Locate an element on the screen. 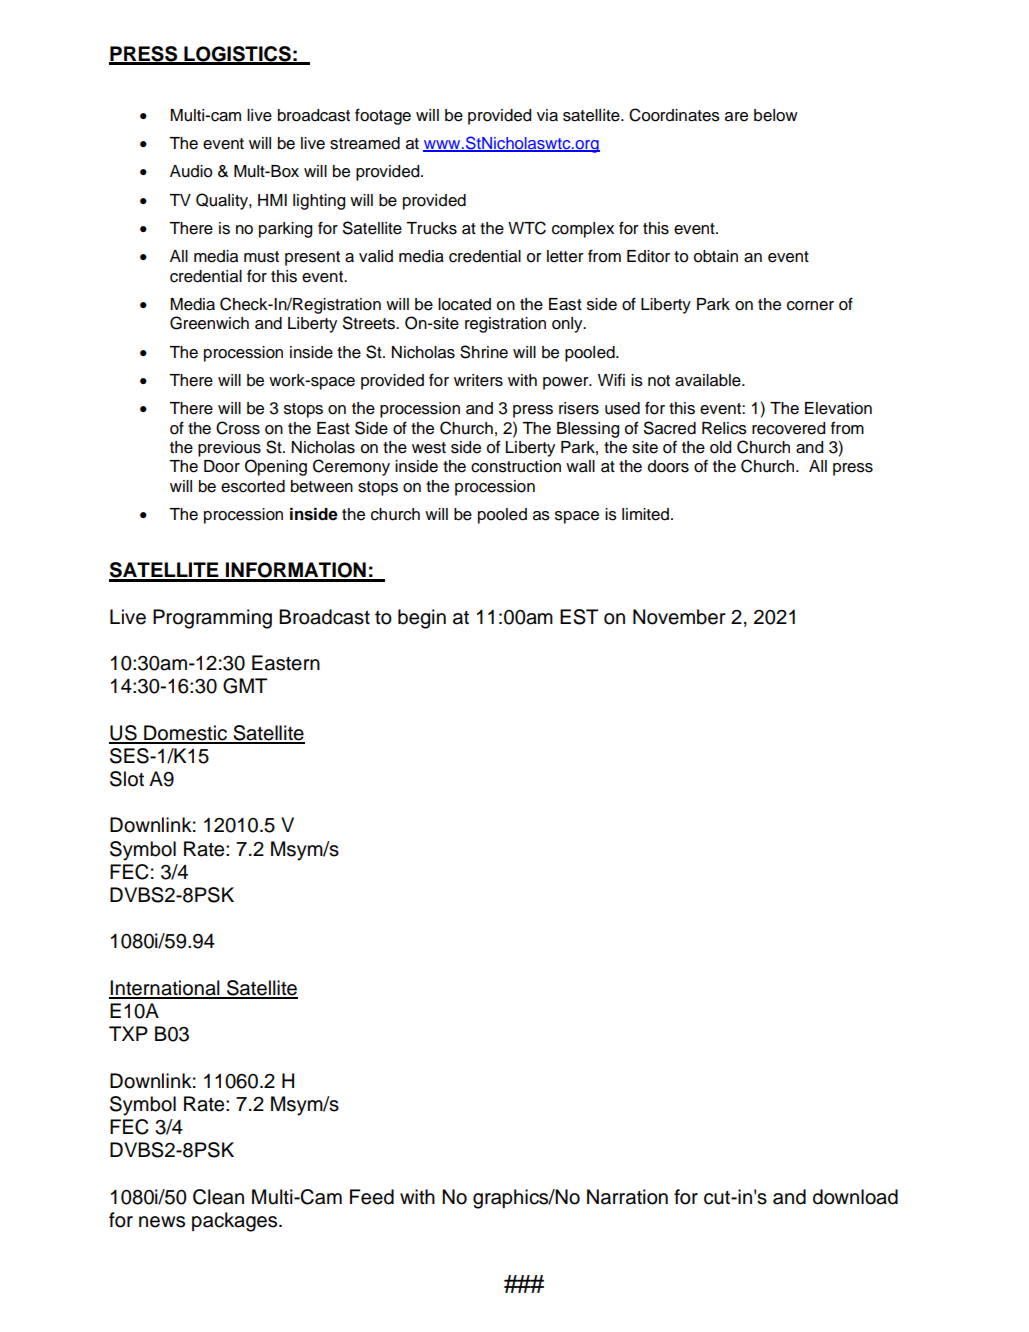 The width and height of the screenshot is (1029, 1332). via is located at coordinates (547, 115).
